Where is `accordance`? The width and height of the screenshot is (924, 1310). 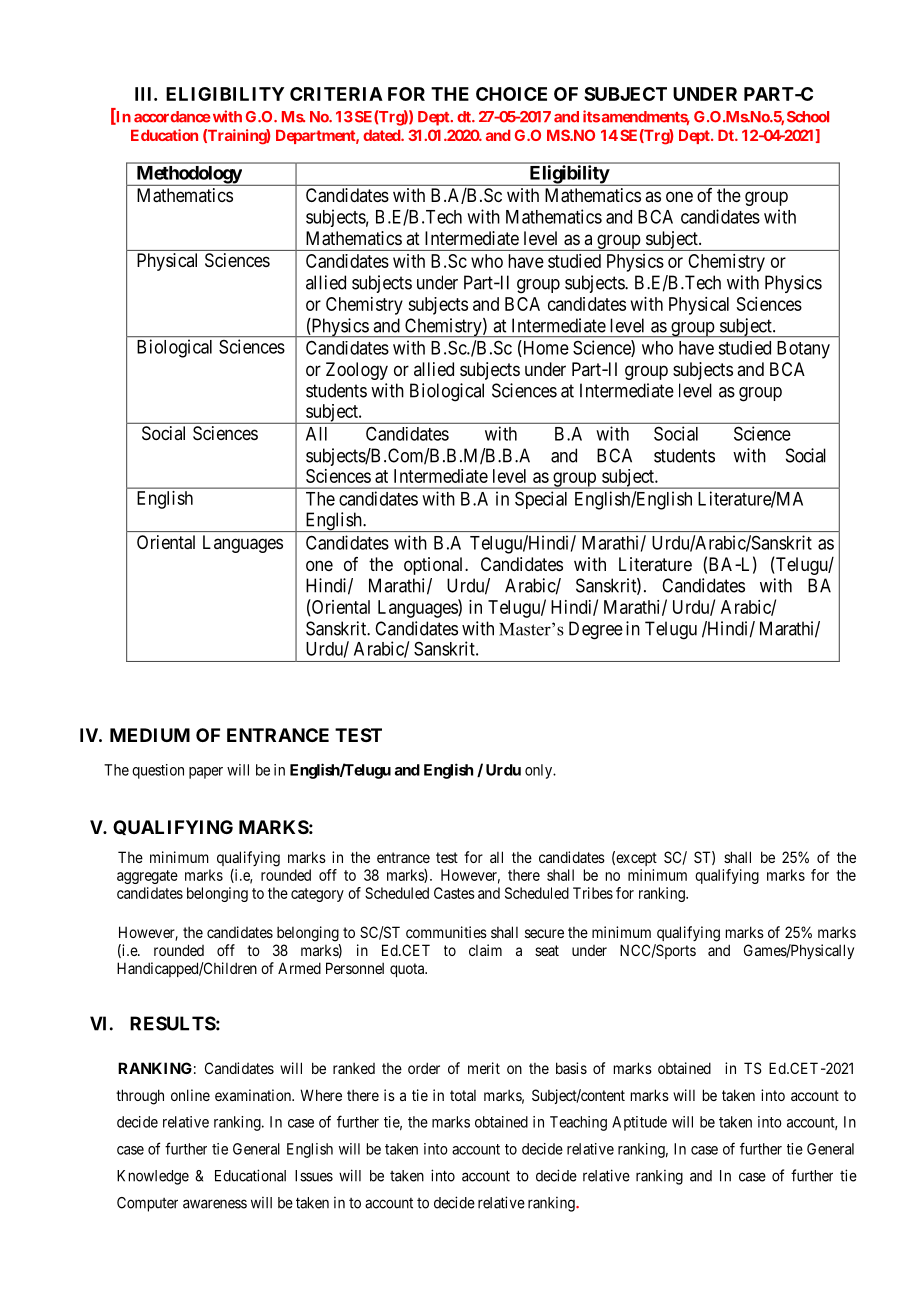 accordance is located at coordinates (172, 117).
